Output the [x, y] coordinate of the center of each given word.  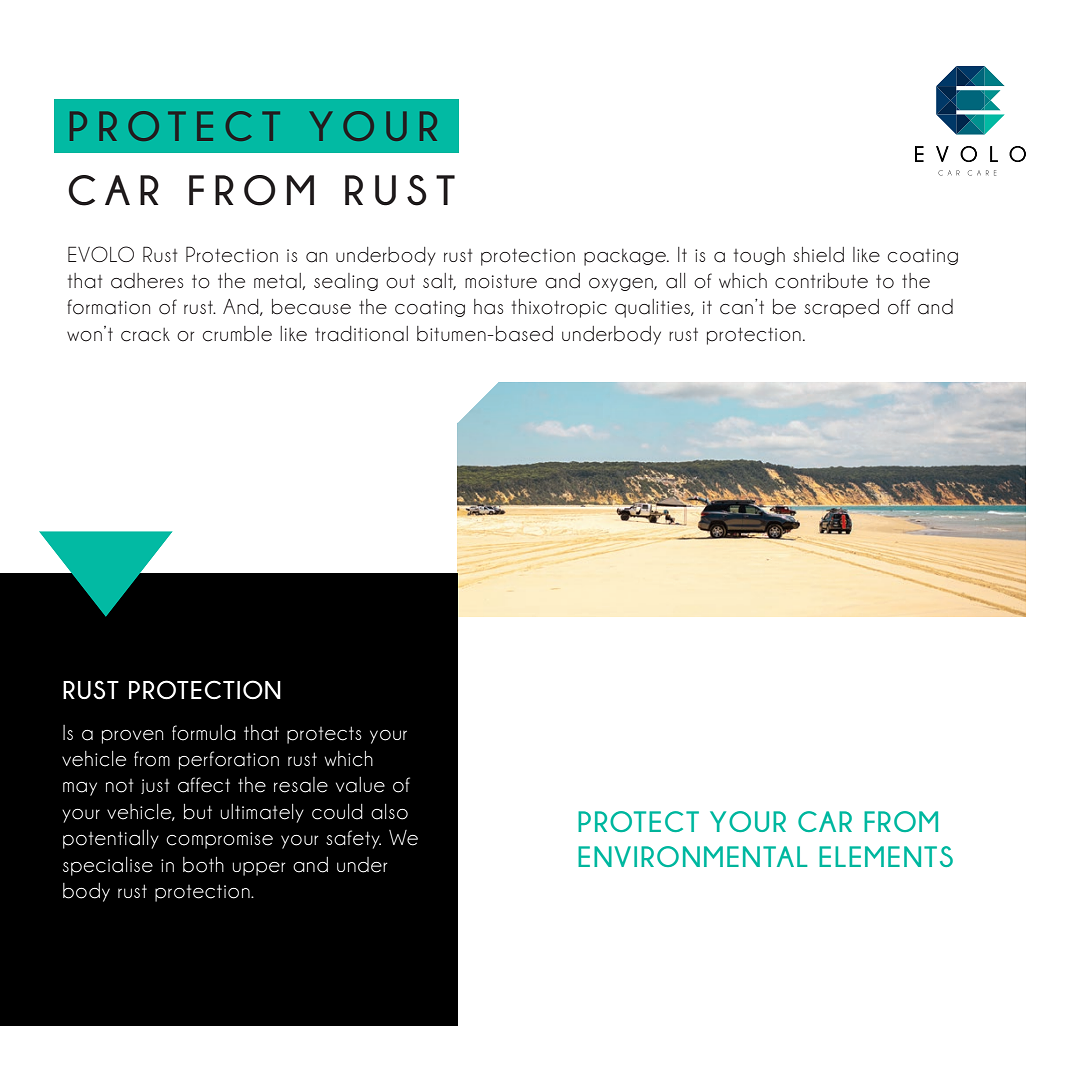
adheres [147, 281]
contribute [821, 281]
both [203, 865]
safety [353, 839]
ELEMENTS [886, 856]
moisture [501, 281]
